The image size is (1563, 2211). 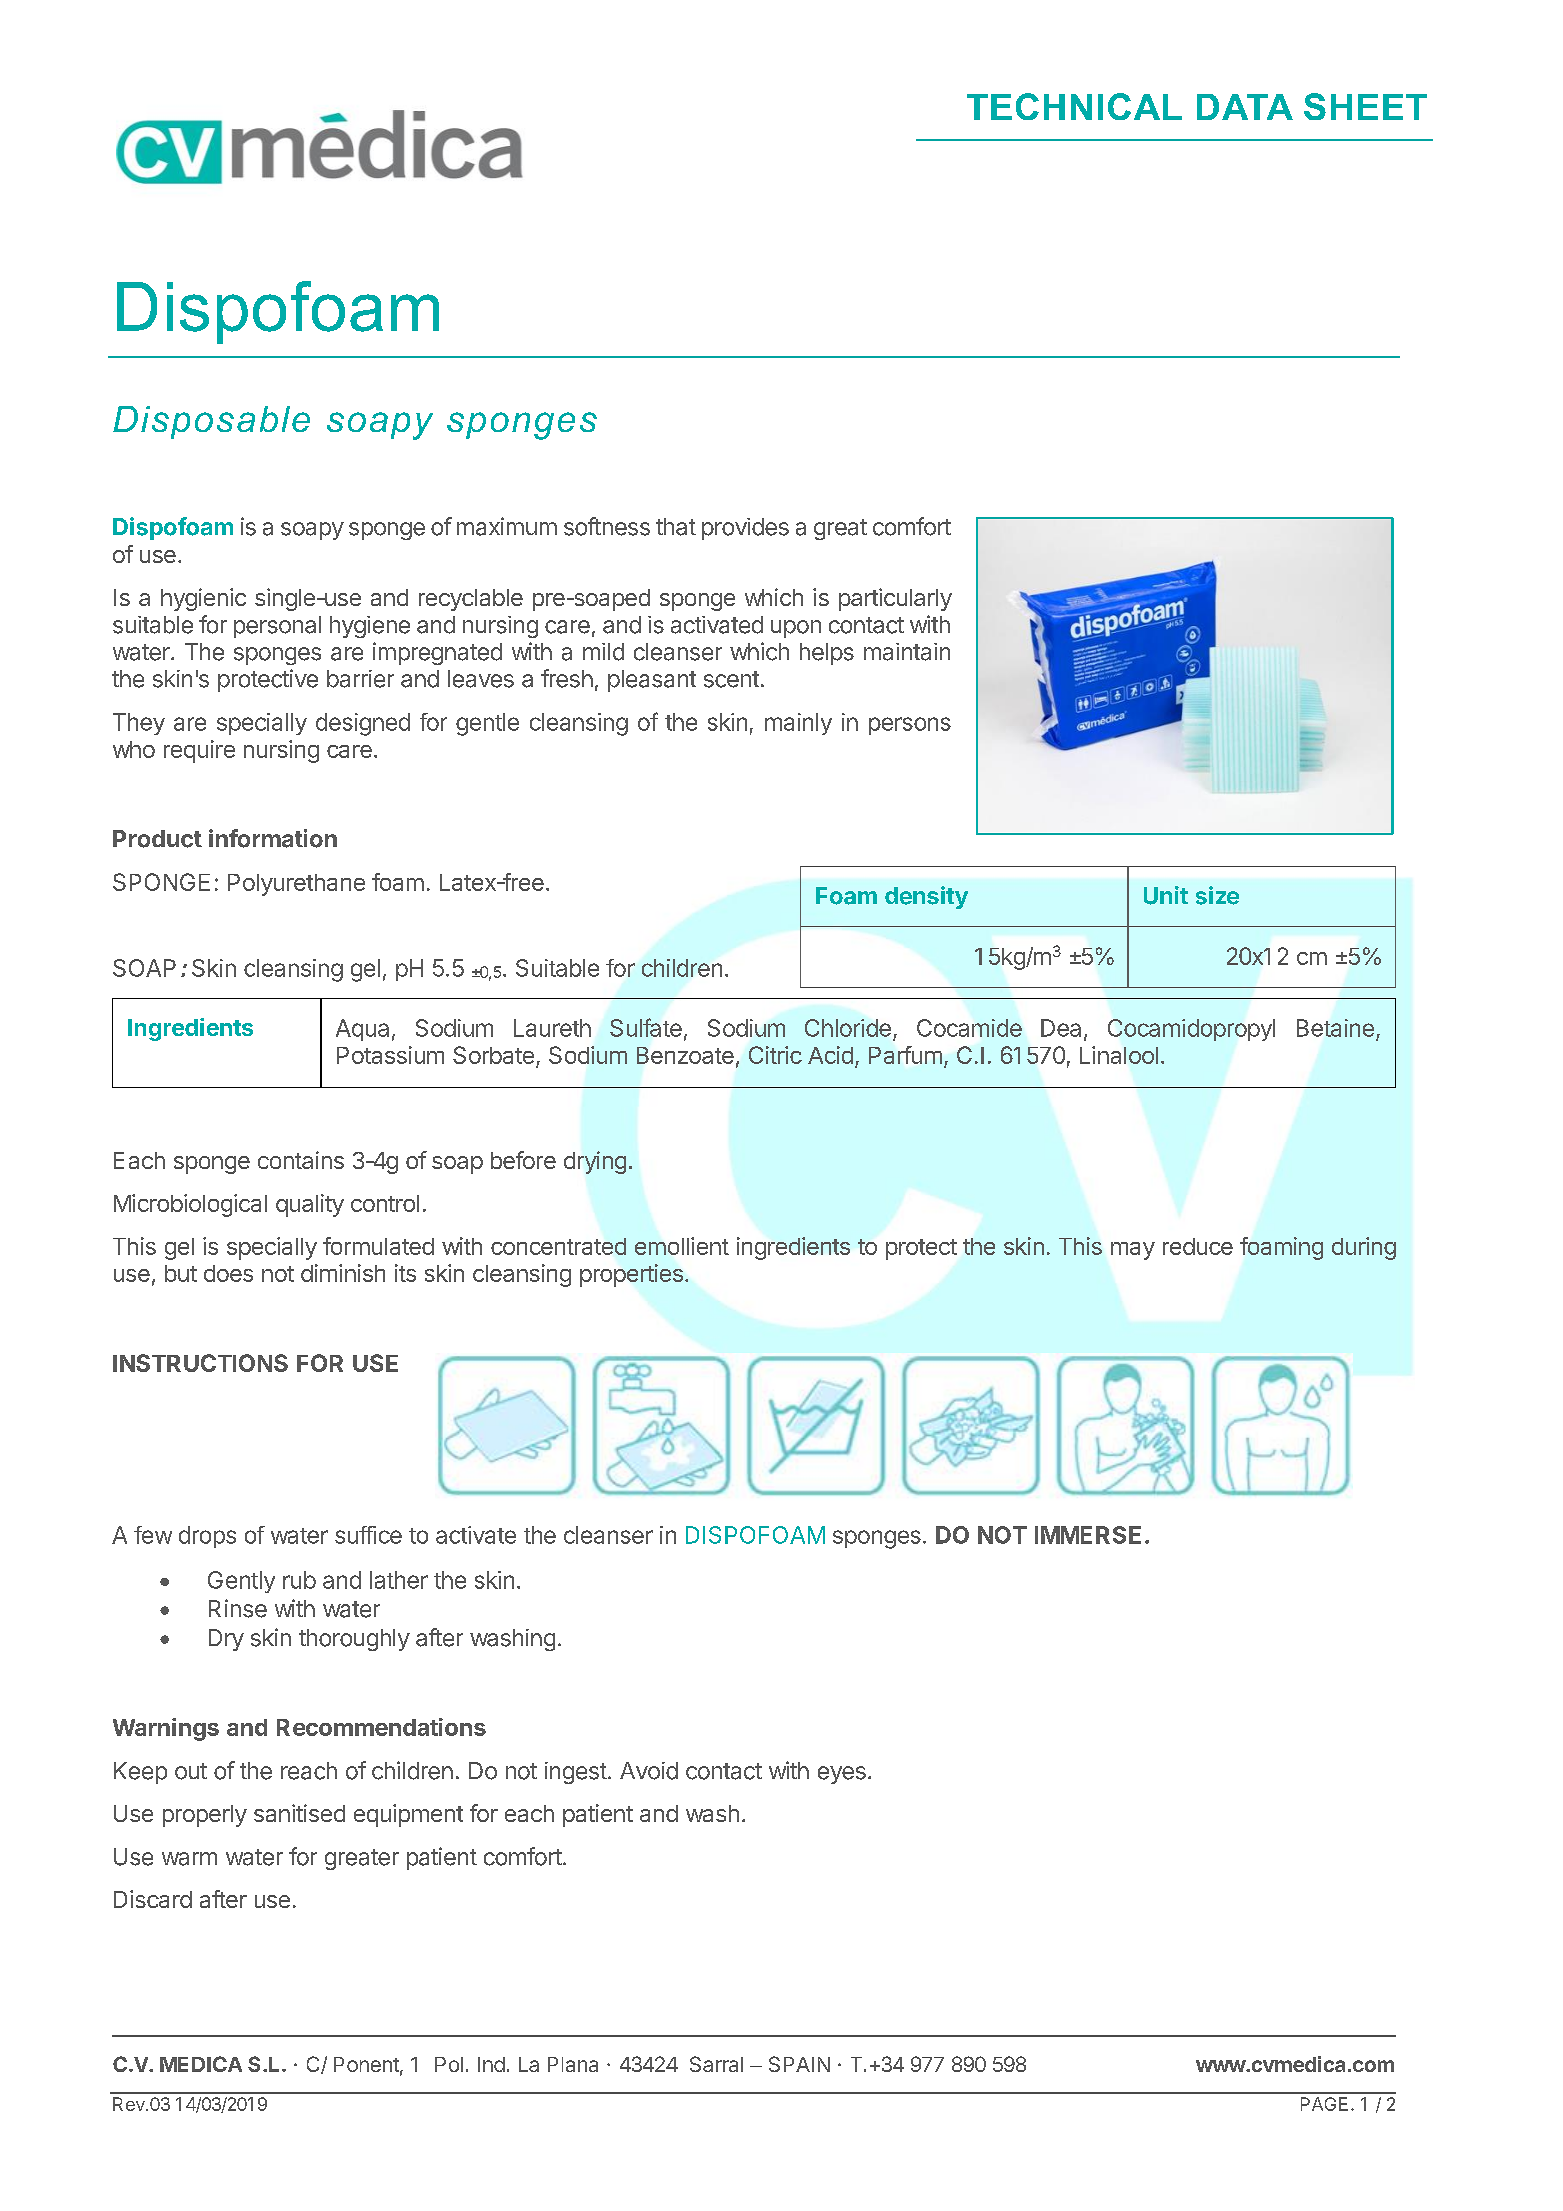 I want to click on Disposable, so click(x=211, y=422).
